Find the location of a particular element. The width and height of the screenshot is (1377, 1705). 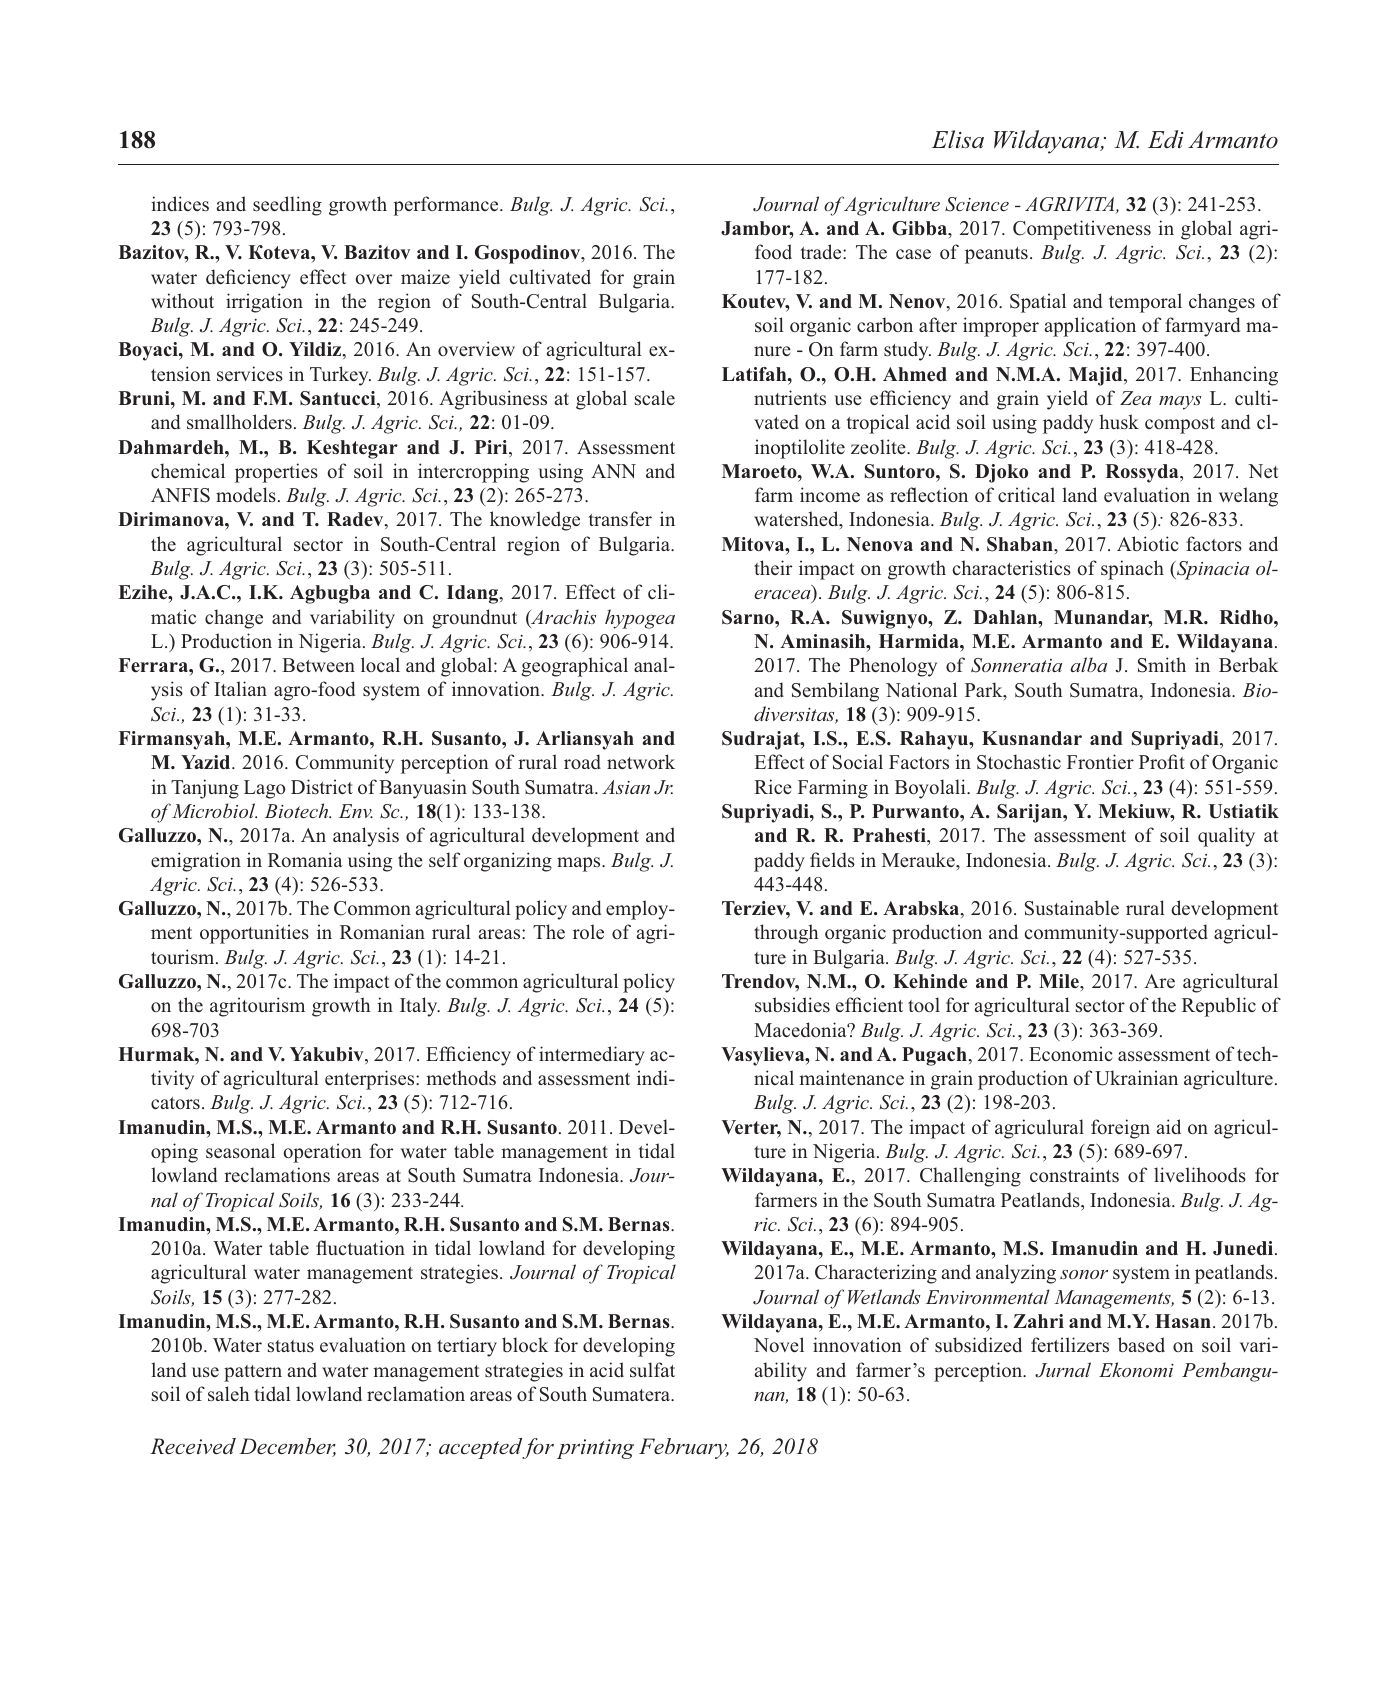

case is located at coordinates (913, 254).
